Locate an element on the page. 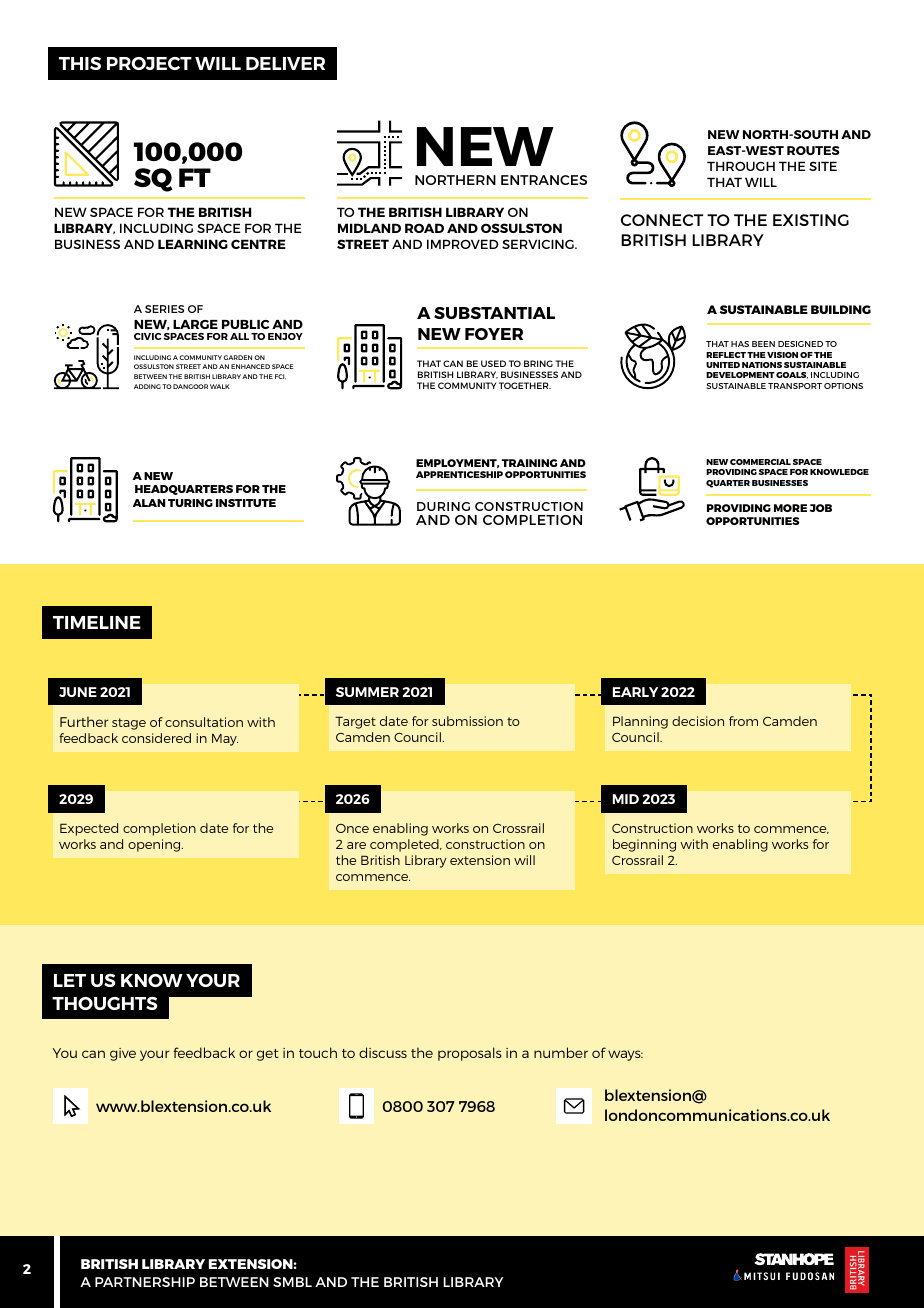  from is located at coordinates (743, 721).
